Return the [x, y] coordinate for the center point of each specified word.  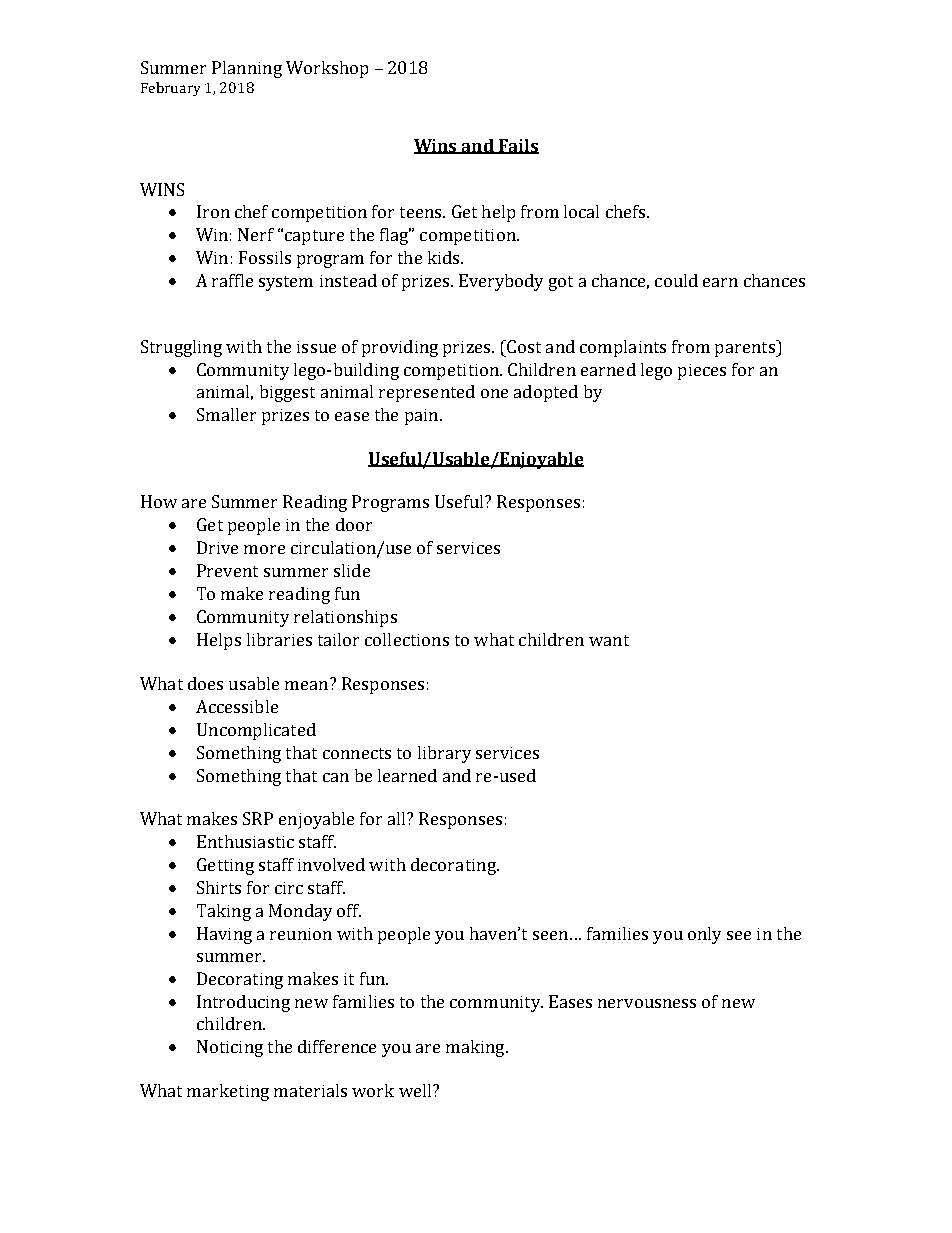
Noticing [230, 1048]
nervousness [647, 1003]
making [476, 1048]
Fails [517, 146]
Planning [247, 69]
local [581, 211]
